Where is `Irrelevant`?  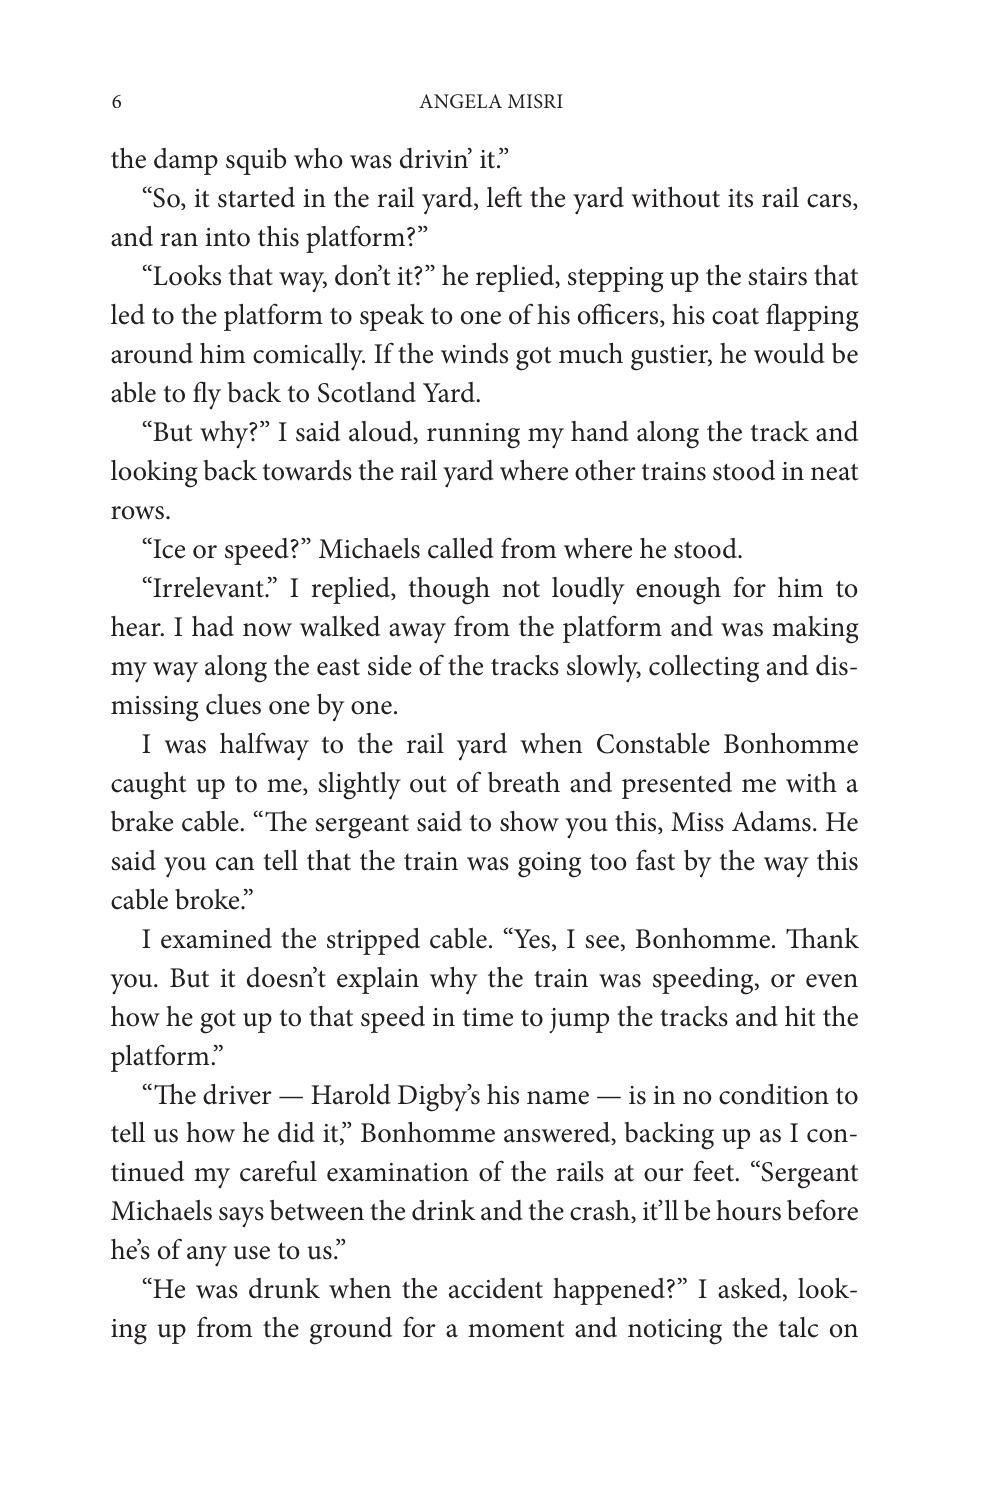 Irrelevant is located at coordinates (208, 587).
